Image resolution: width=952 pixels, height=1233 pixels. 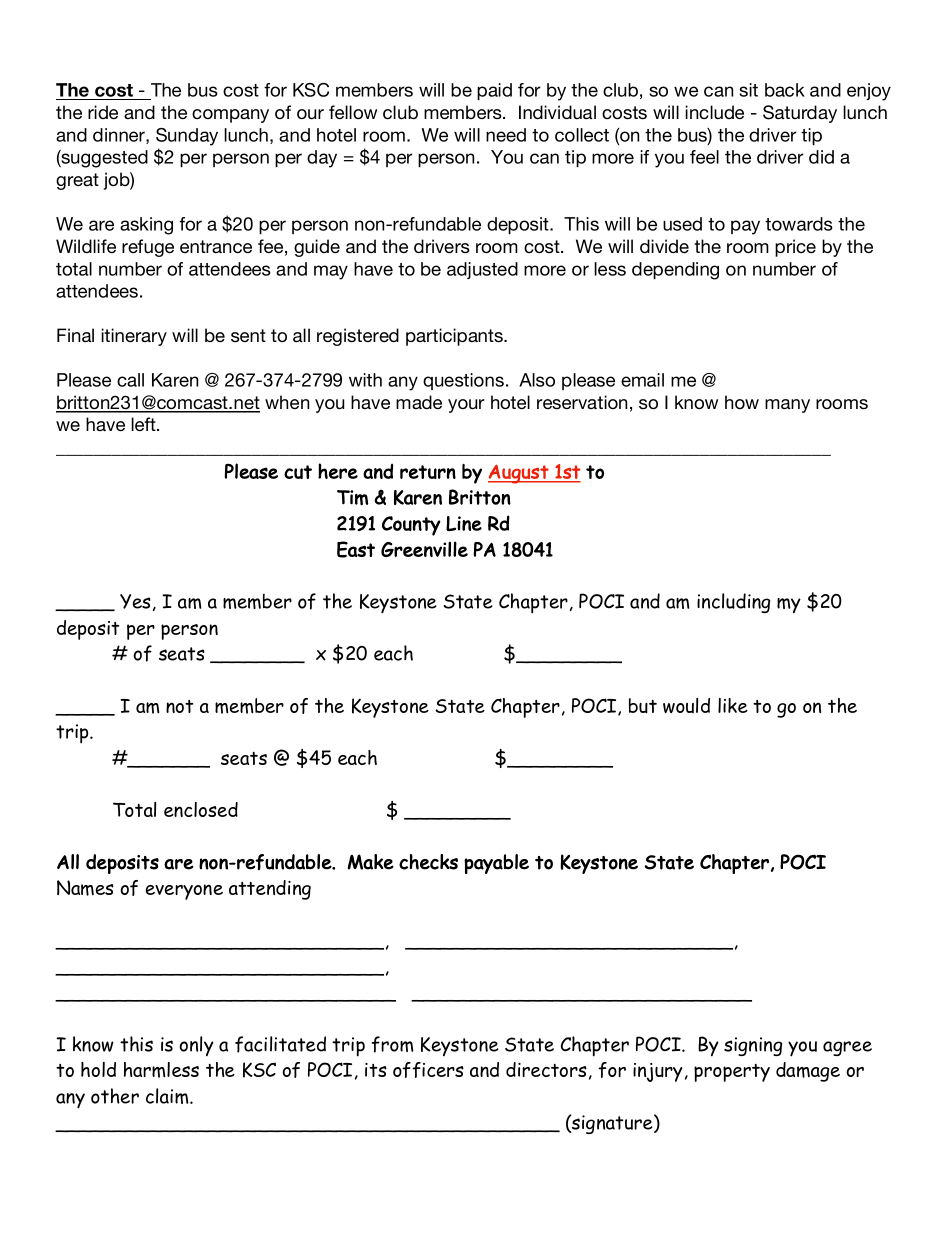 I want to click on Greenville, so click(x=424, y=549).
